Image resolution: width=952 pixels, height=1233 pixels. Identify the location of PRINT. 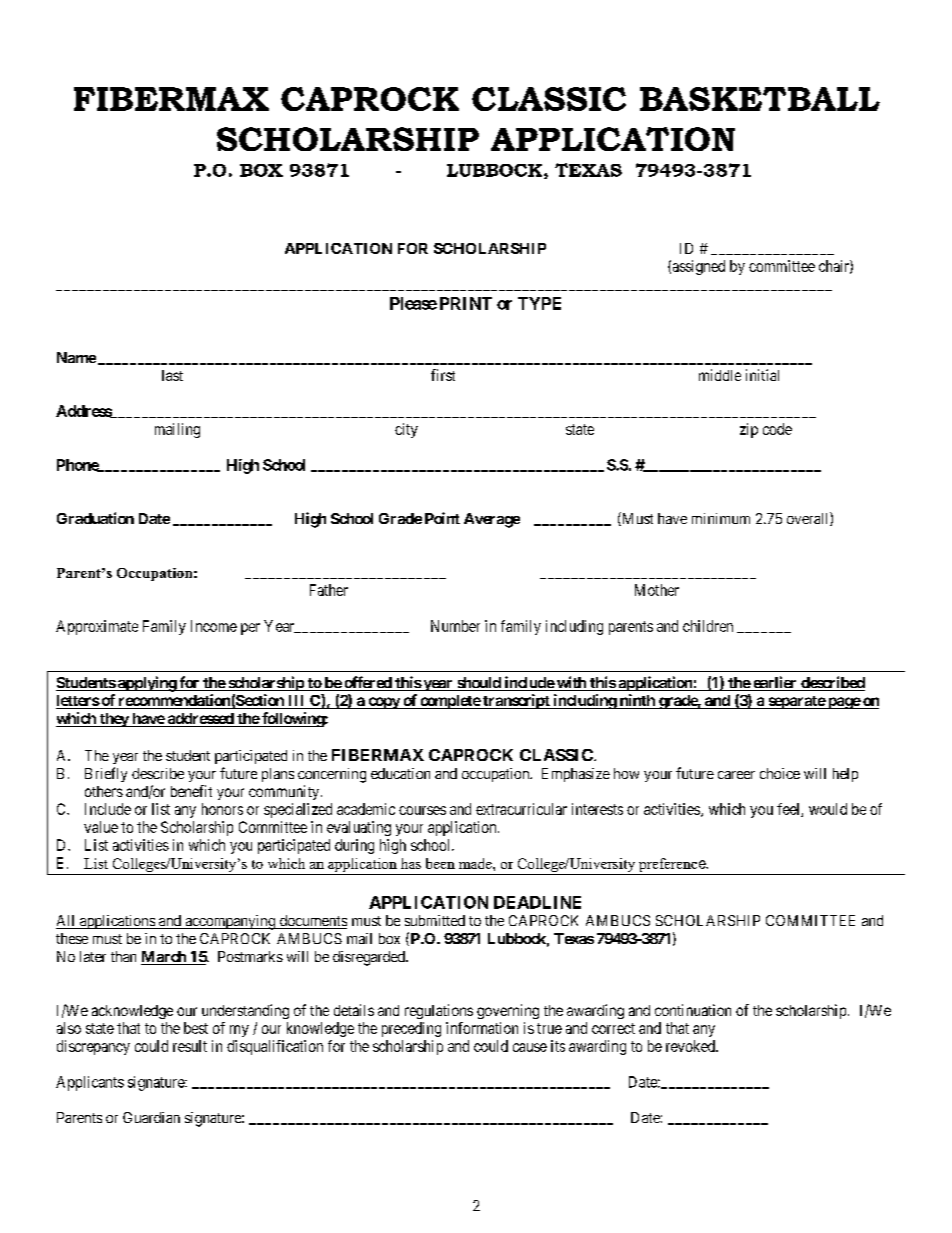
(466, 303).
